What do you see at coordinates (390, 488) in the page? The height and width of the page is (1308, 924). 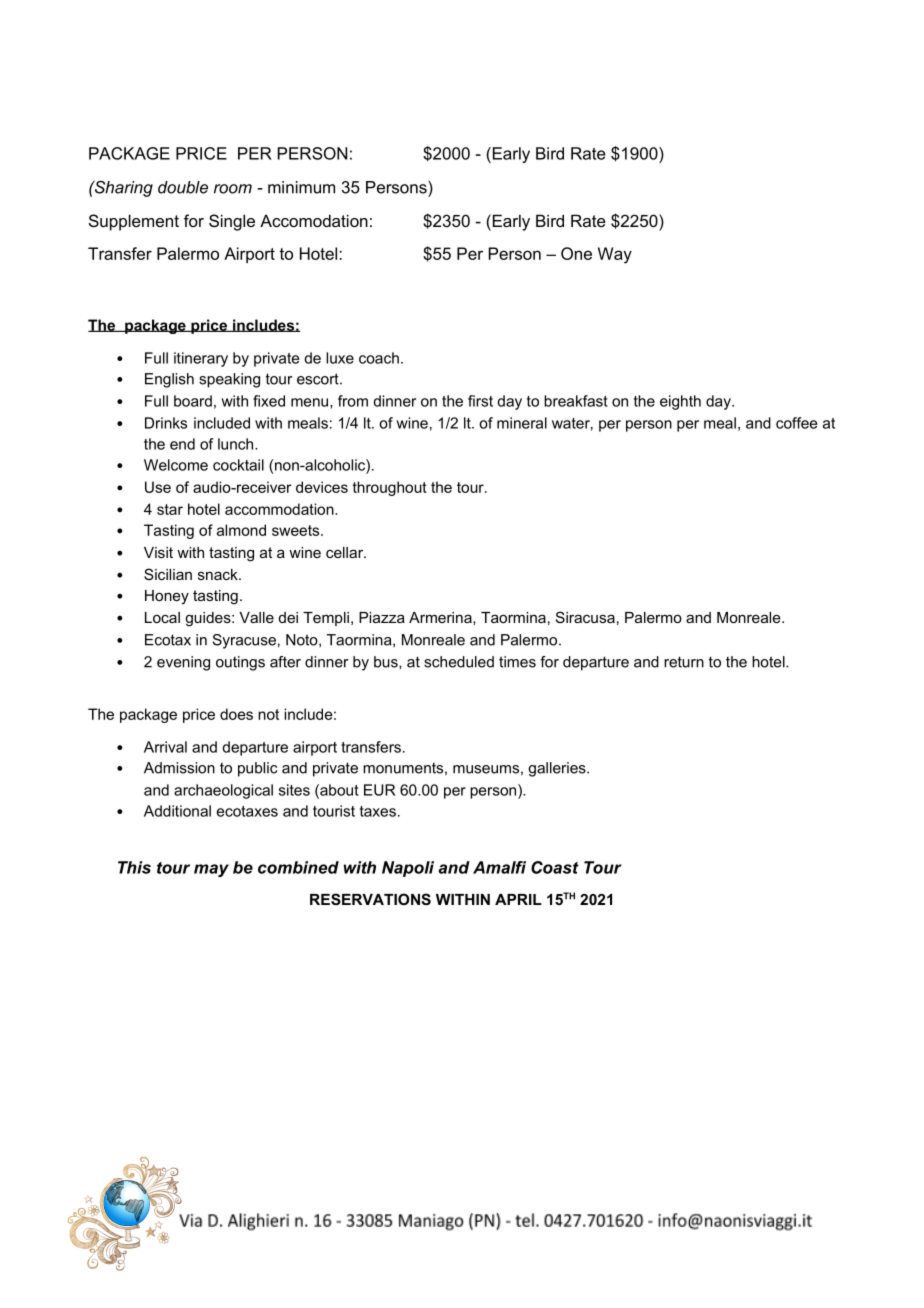 I see `throughout` at bounding box center [390, 488].
